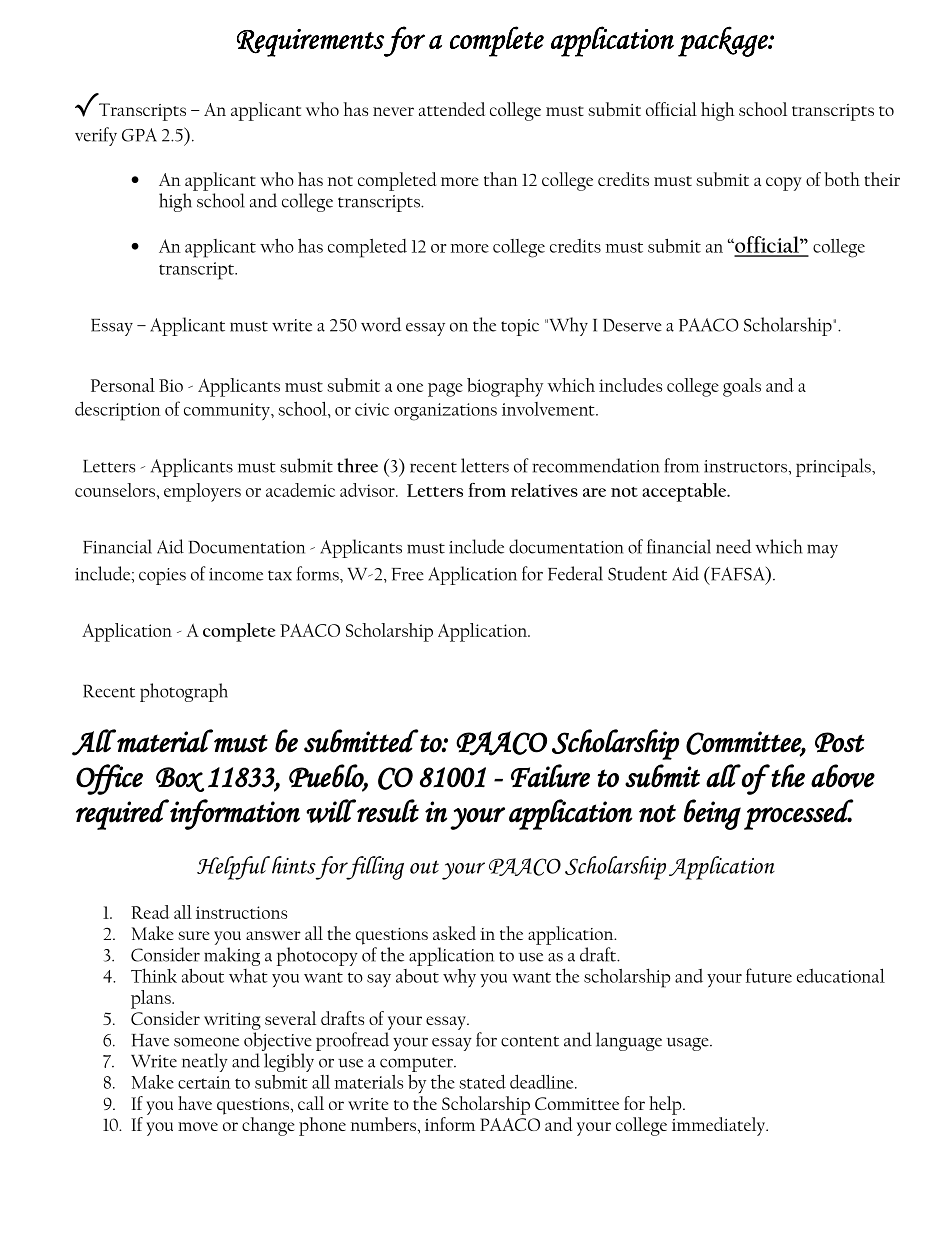  What do you see at coordinates (408, 574) in the screenshot?
I see `Free` at bounding box center [408, 574].
